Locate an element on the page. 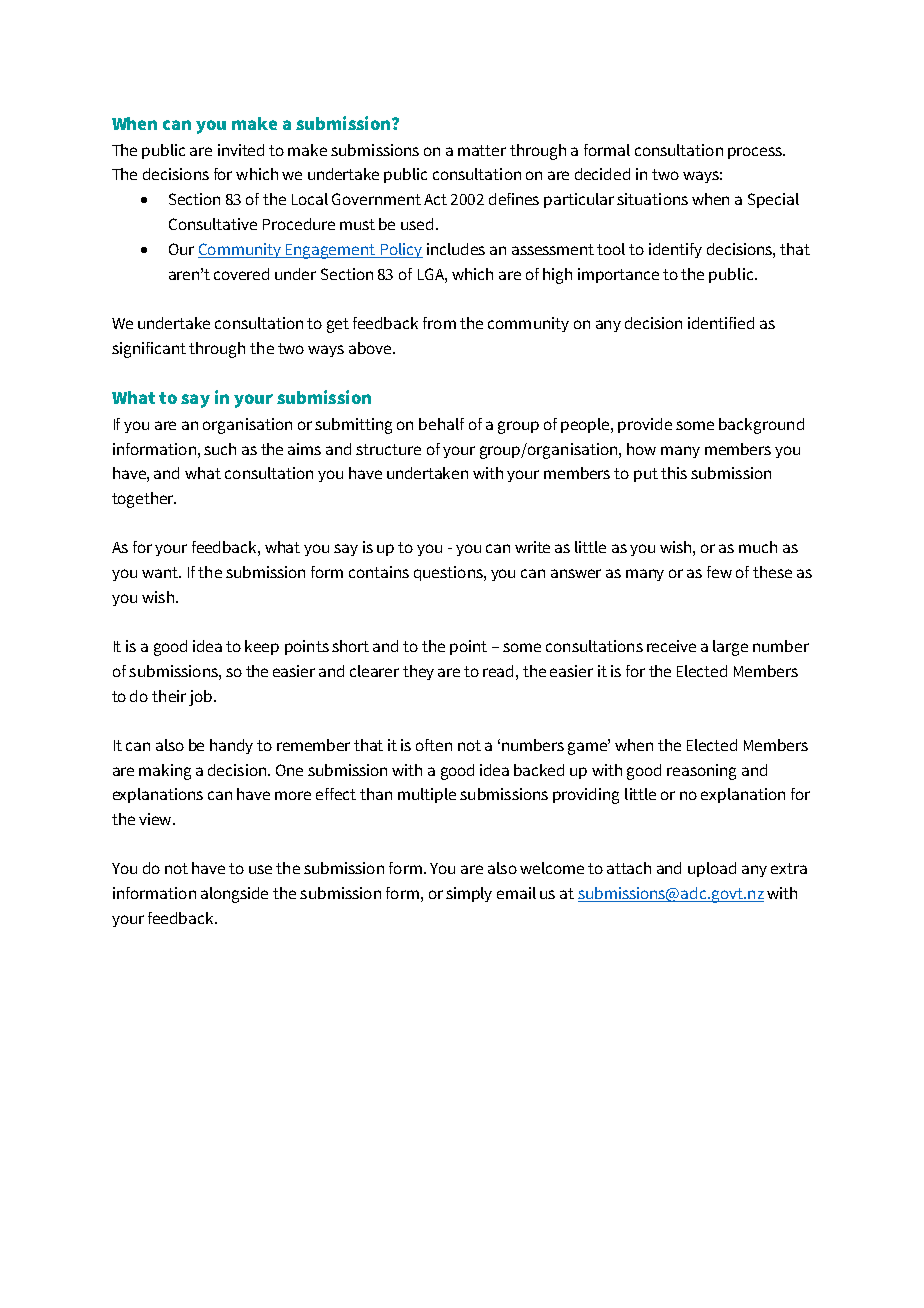  large is located at coordinates (730, 648).
